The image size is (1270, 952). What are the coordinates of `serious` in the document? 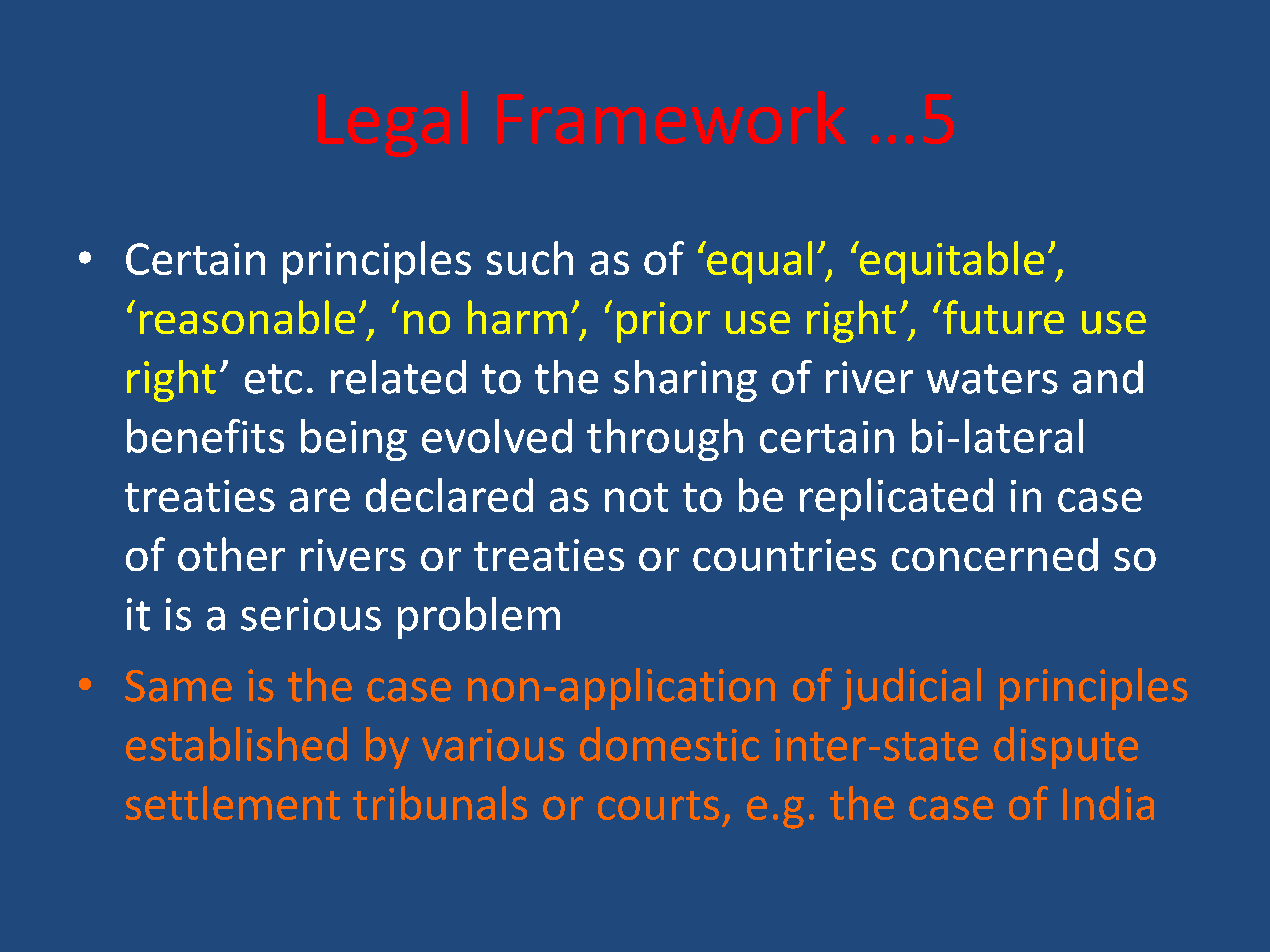 It's located at (311, 614).
